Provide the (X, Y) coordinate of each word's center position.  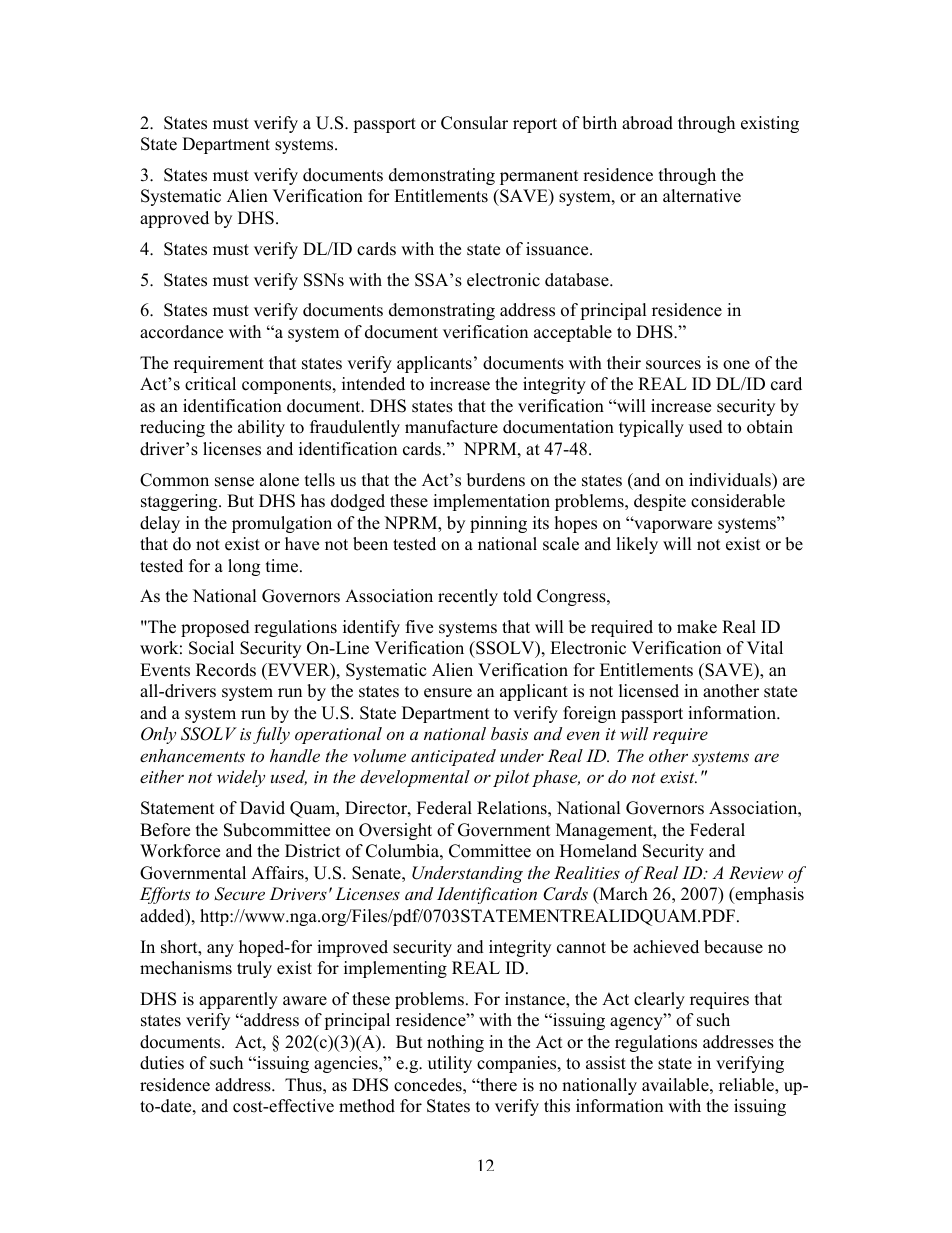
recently (468, 597)
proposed (215, 628)
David (262, 808)
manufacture (451, 427)
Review (756, 872)
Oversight (395, 831)
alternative (702, 196)
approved (174, 219)
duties (162, 1063)
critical (210, 384)
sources (673, 365)
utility (450, 1064)
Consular (474, 123)
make (697, 627)
